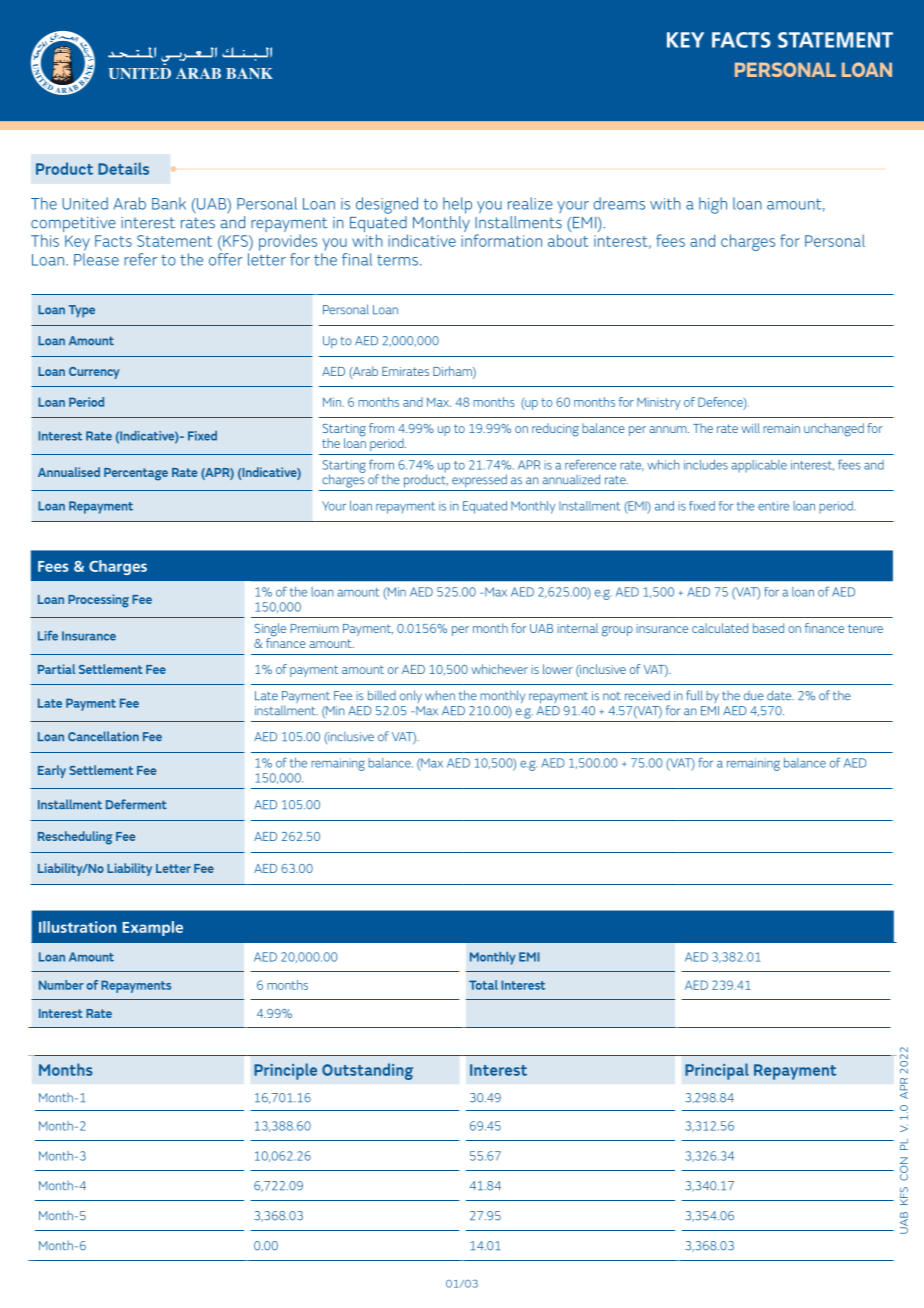 This screenshot has height=1308, width=924. Describe the element at coordinates (577, 628) in the screenshot. I see `internal` at that location.
